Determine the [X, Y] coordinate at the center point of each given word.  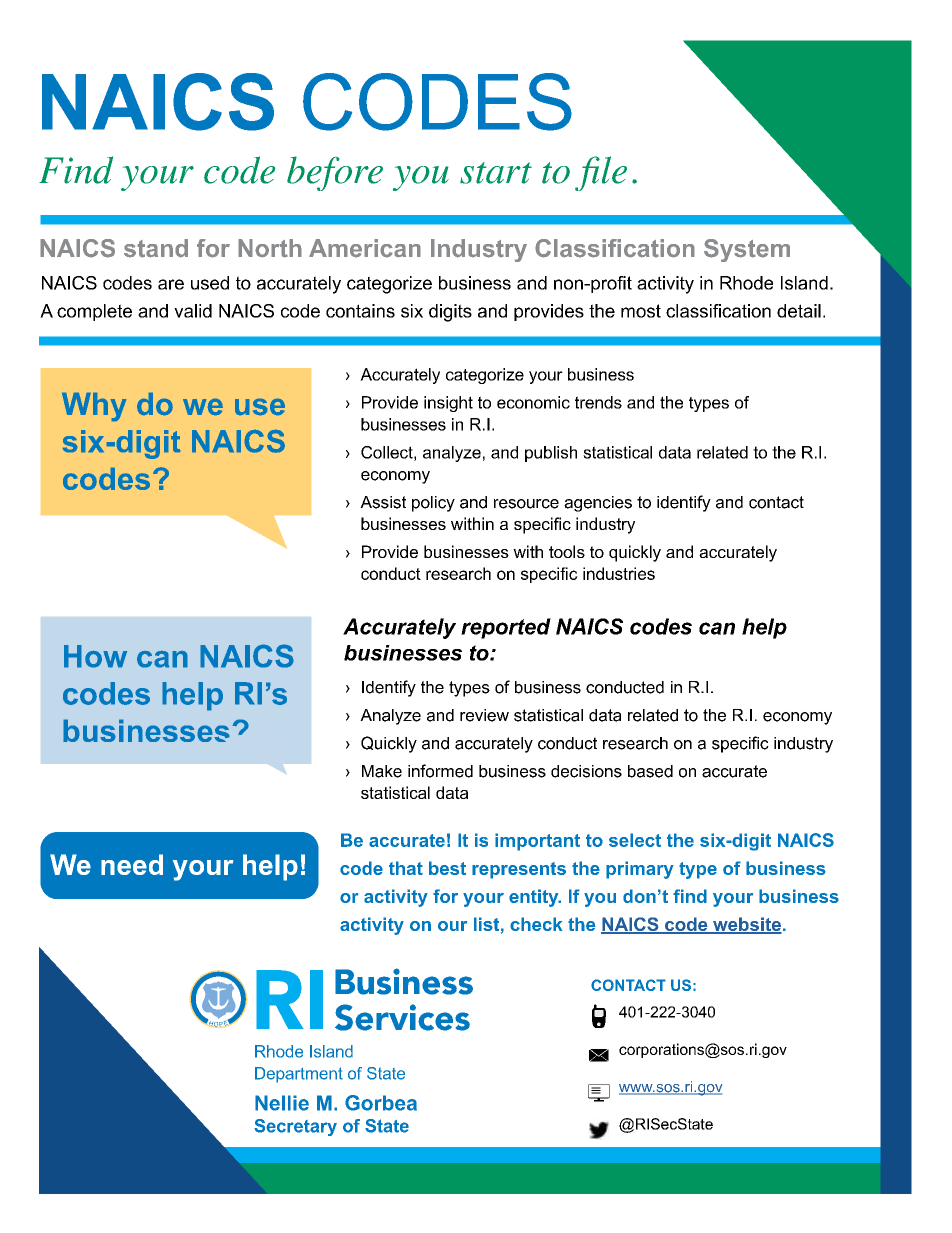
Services [402, 1017]
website [746, 925]
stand [156, 248]
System [747, 250]
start [496, 173]
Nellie [282, 1103]
